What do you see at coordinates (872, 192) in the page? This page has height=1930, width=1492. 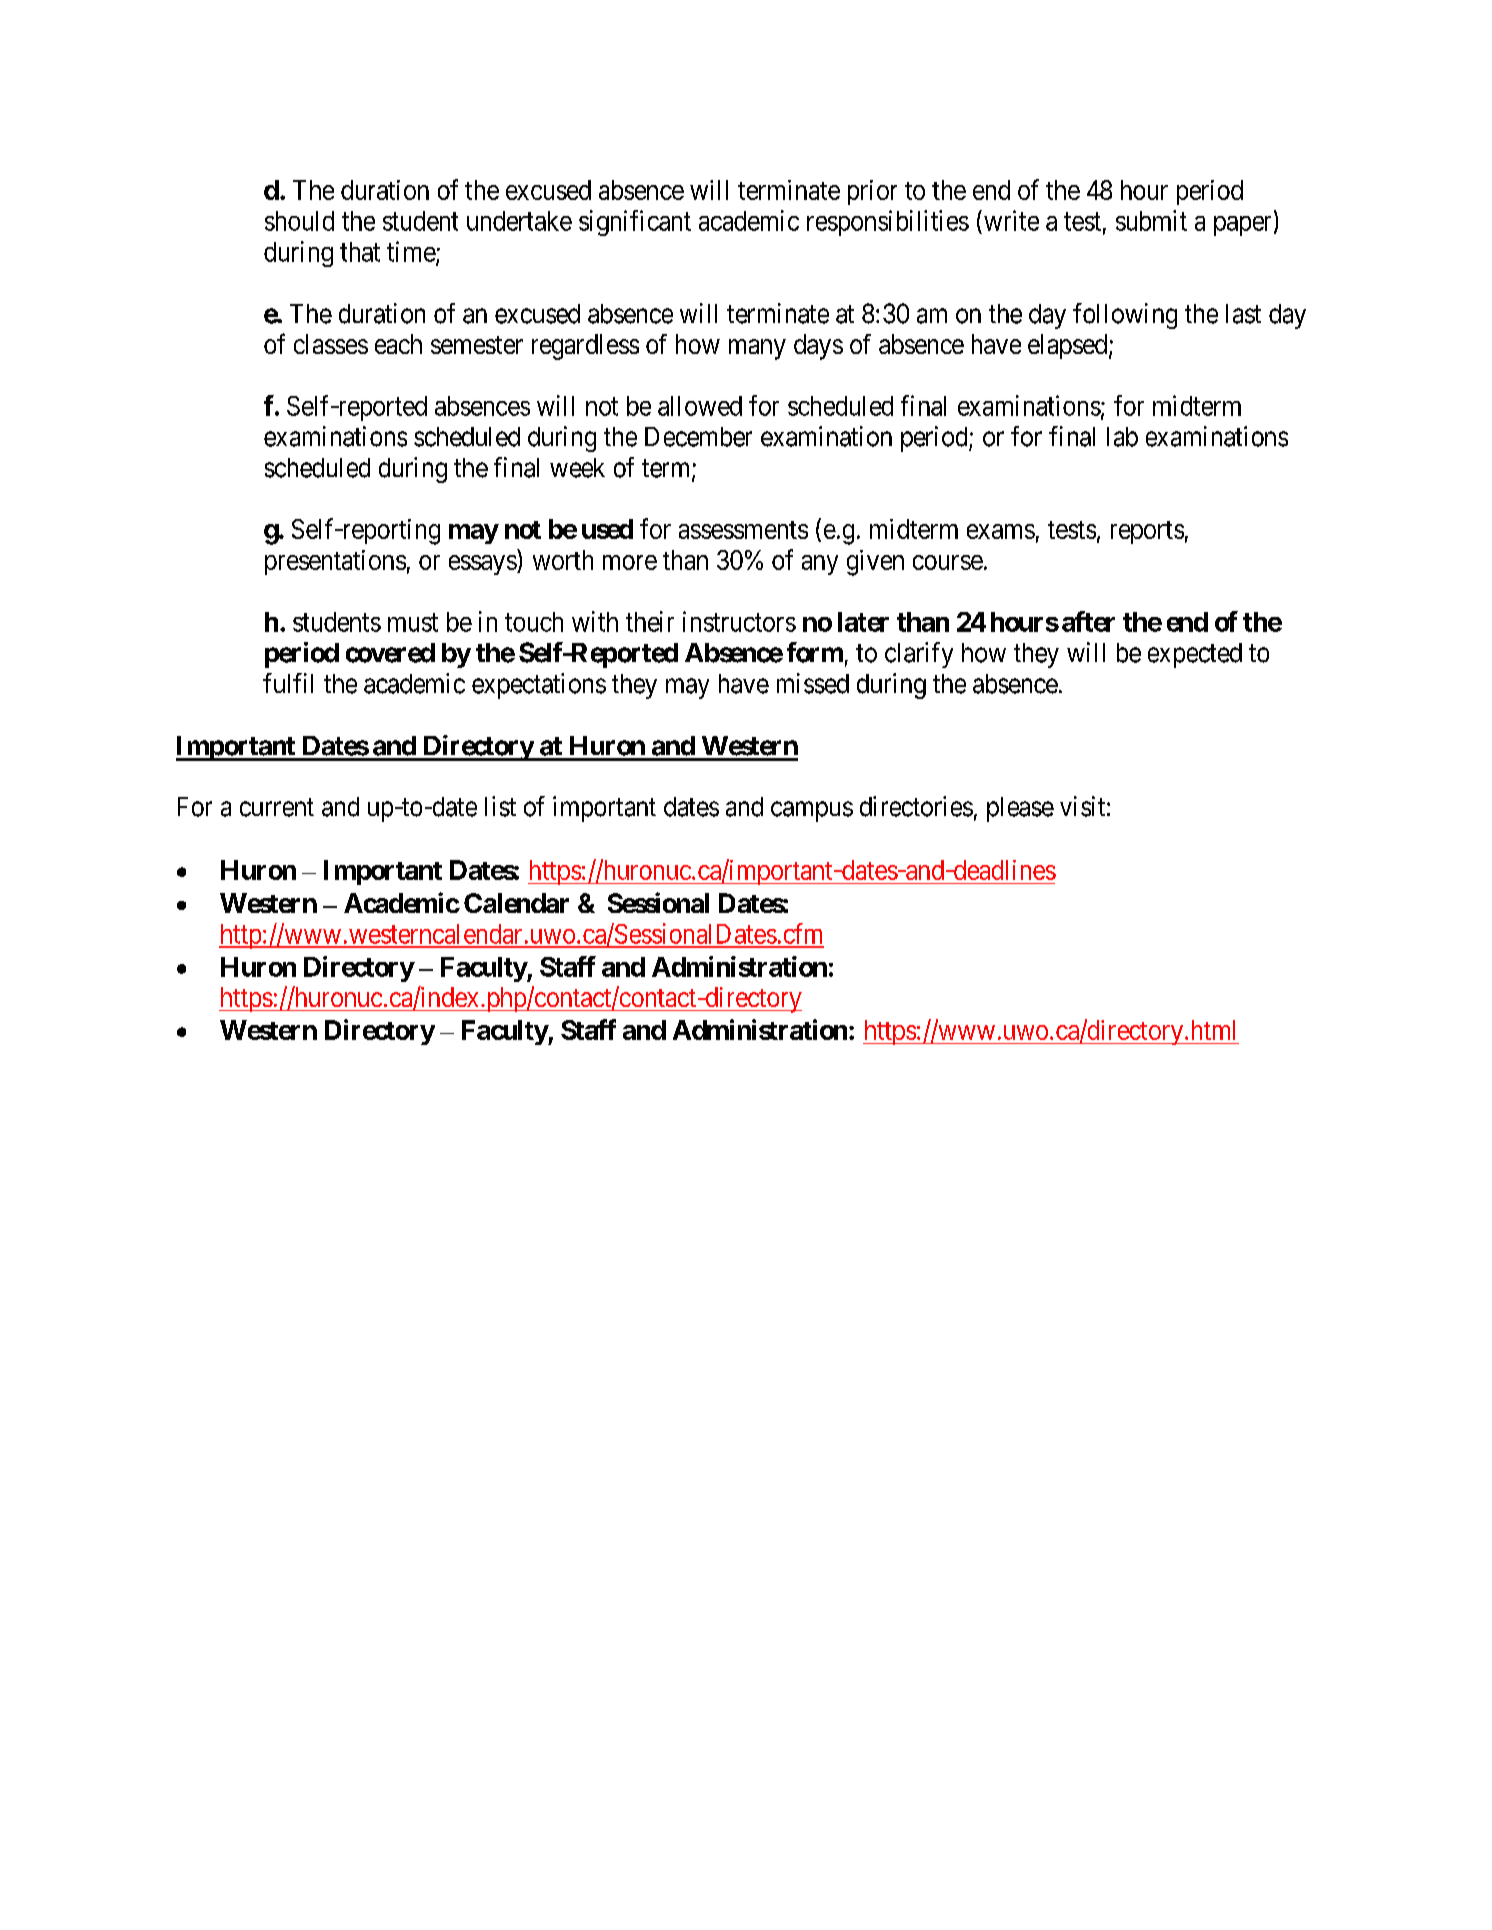 I see `prior` at bounding box center [872, 192].
